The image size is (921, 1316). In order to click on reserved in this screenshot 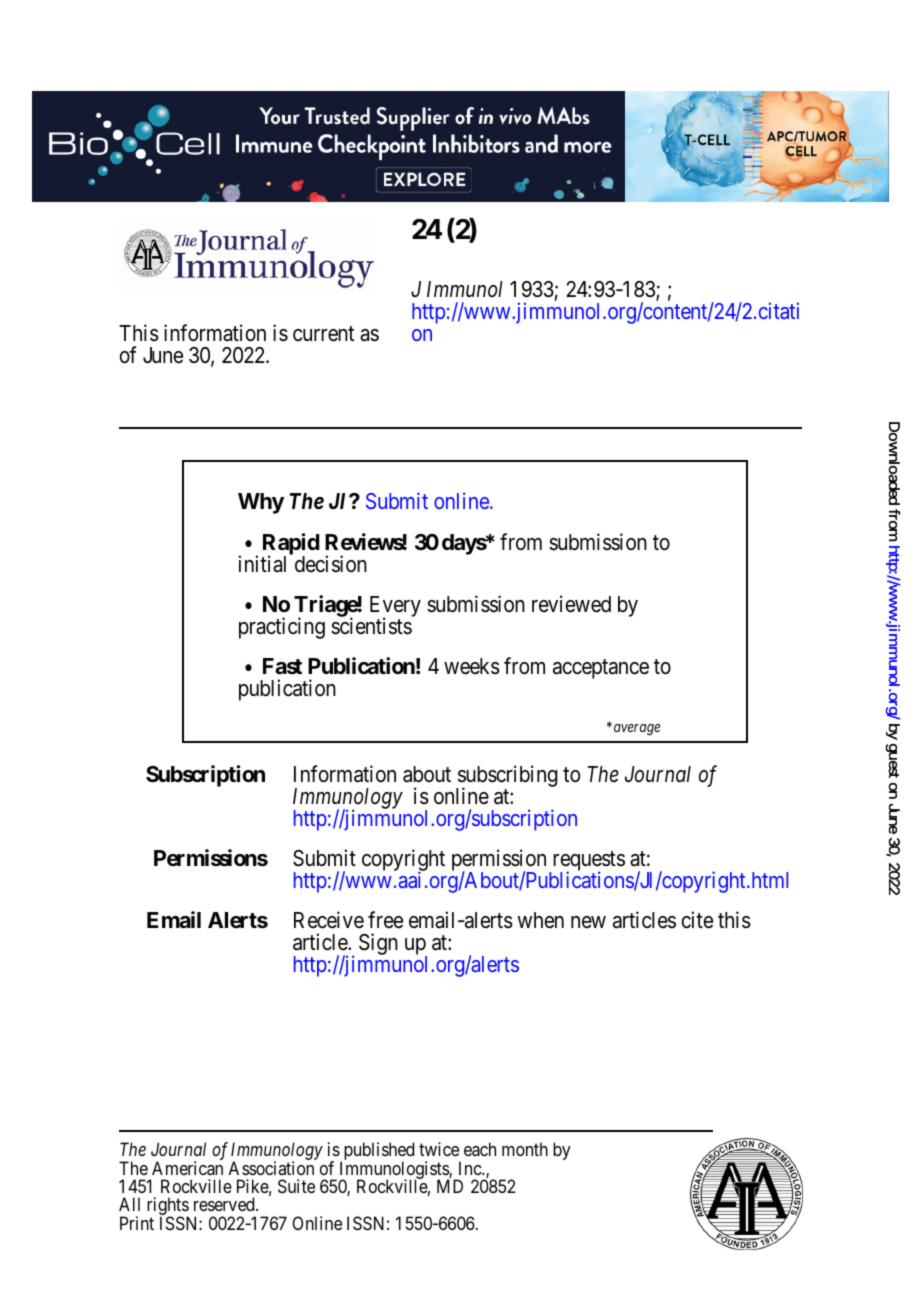, I will do `click(225, 1204)`.
